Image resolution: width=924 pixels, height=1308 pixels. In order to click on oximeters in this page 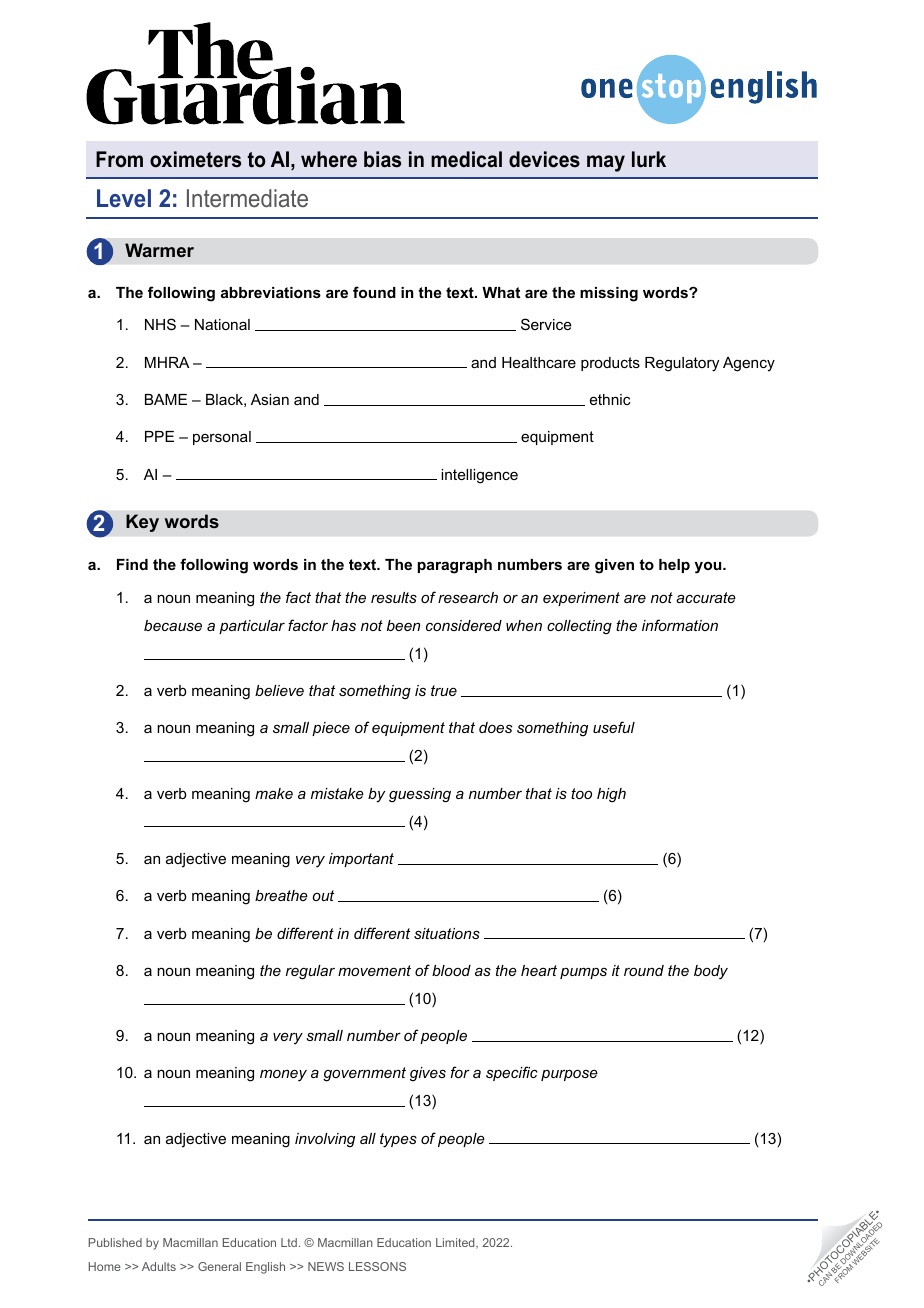, I will do `click(195, 159)`.
